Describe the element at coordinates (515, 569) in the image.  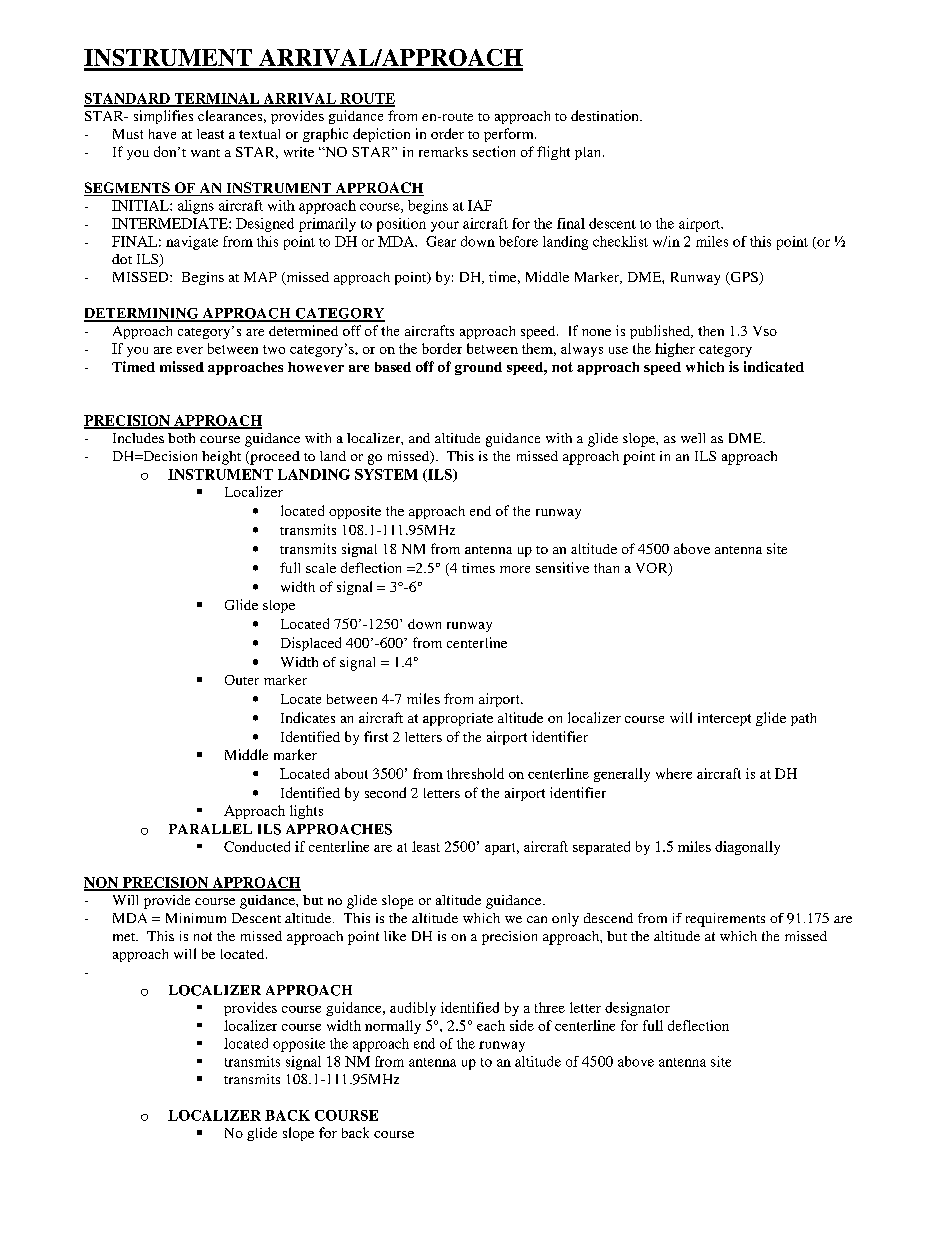
I see `more` at that location.
